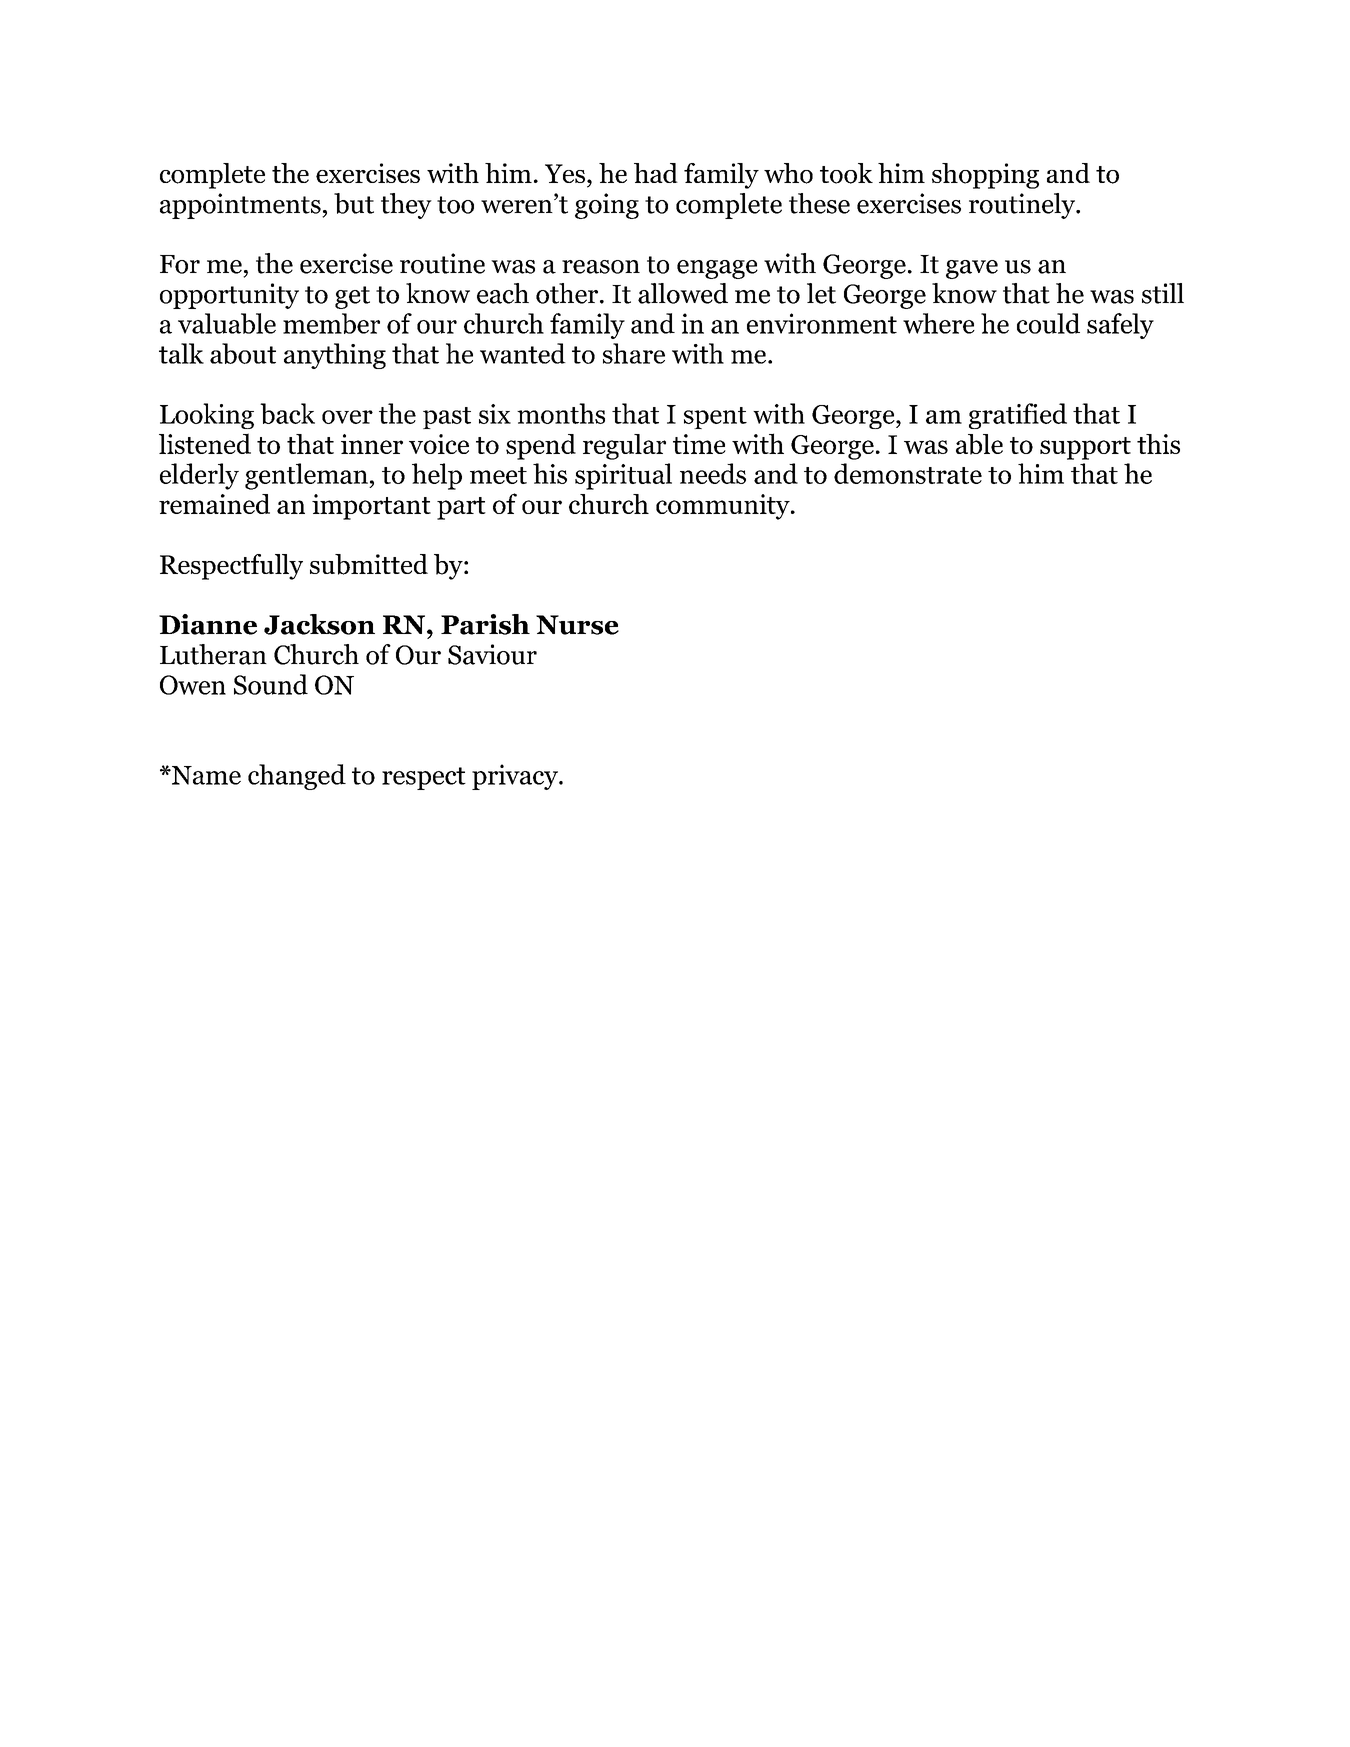  Describe the element at coordinates (307, 476) in the screenshot. I see `gentleman` at that location.
